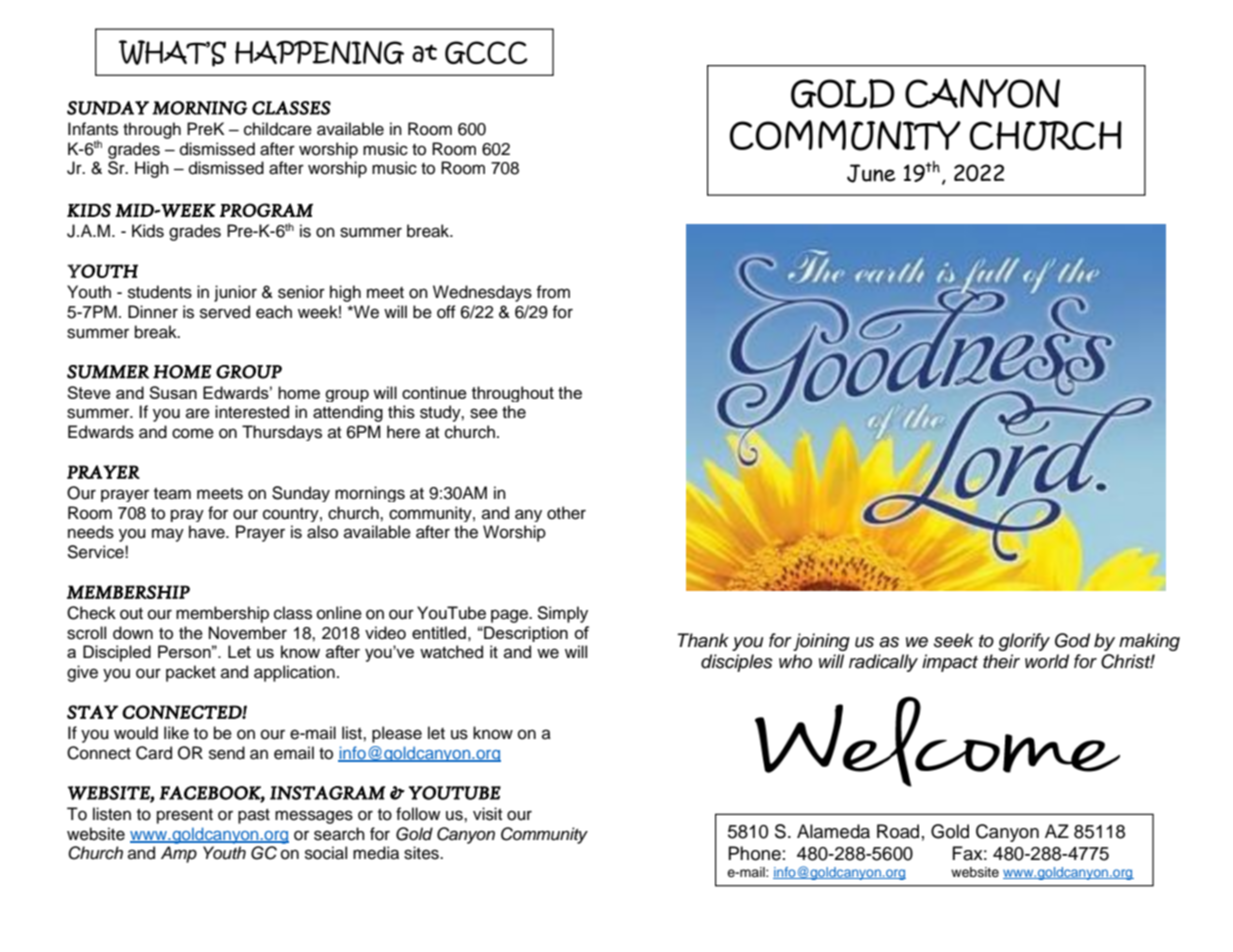 This document has width=1233, height=952. What do you see at coordinates (1024, 642) in the document?
I see `glorify` at bounding box center [1024, 642].
